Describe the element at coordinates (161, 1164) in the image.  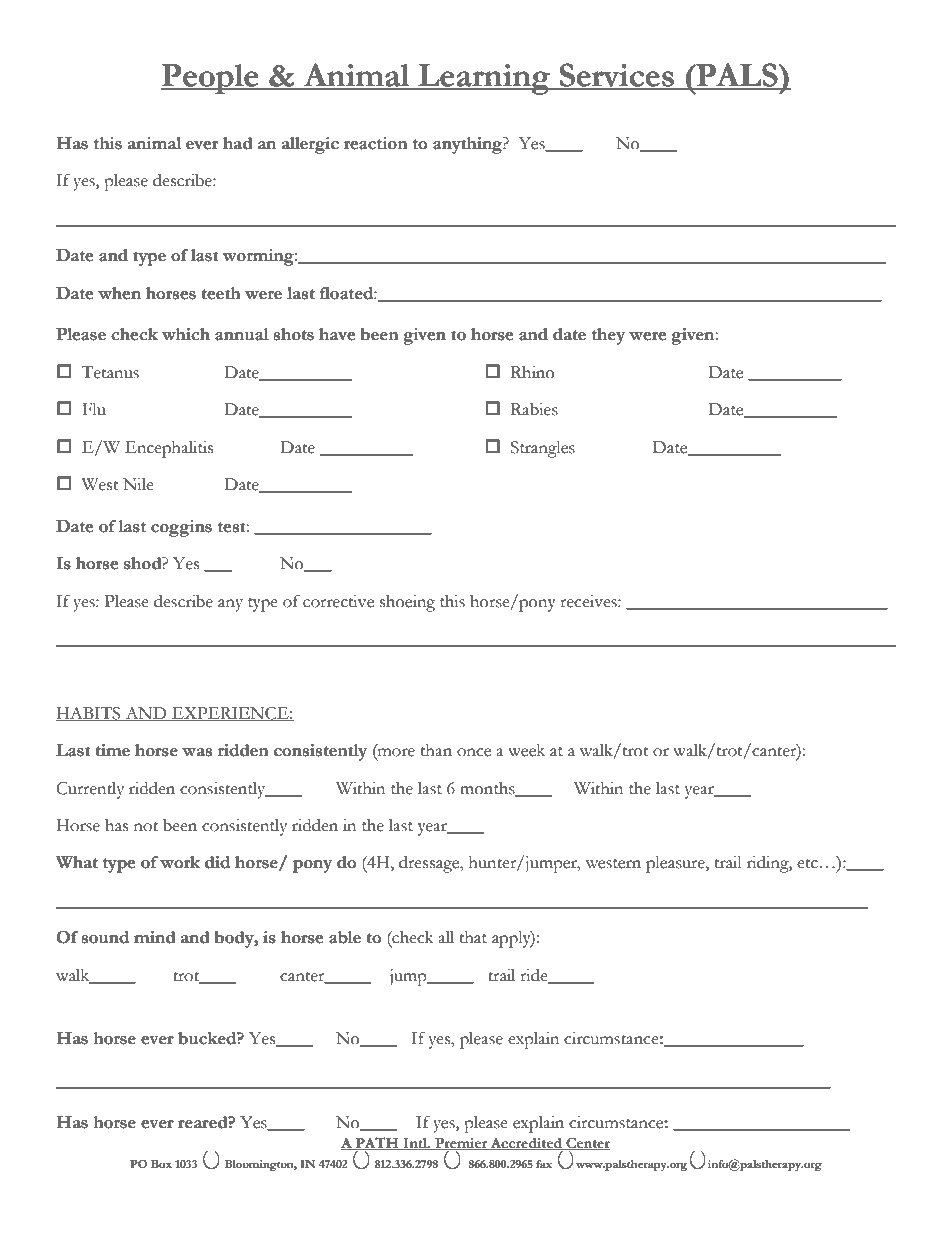
I see `Box` at that location.
